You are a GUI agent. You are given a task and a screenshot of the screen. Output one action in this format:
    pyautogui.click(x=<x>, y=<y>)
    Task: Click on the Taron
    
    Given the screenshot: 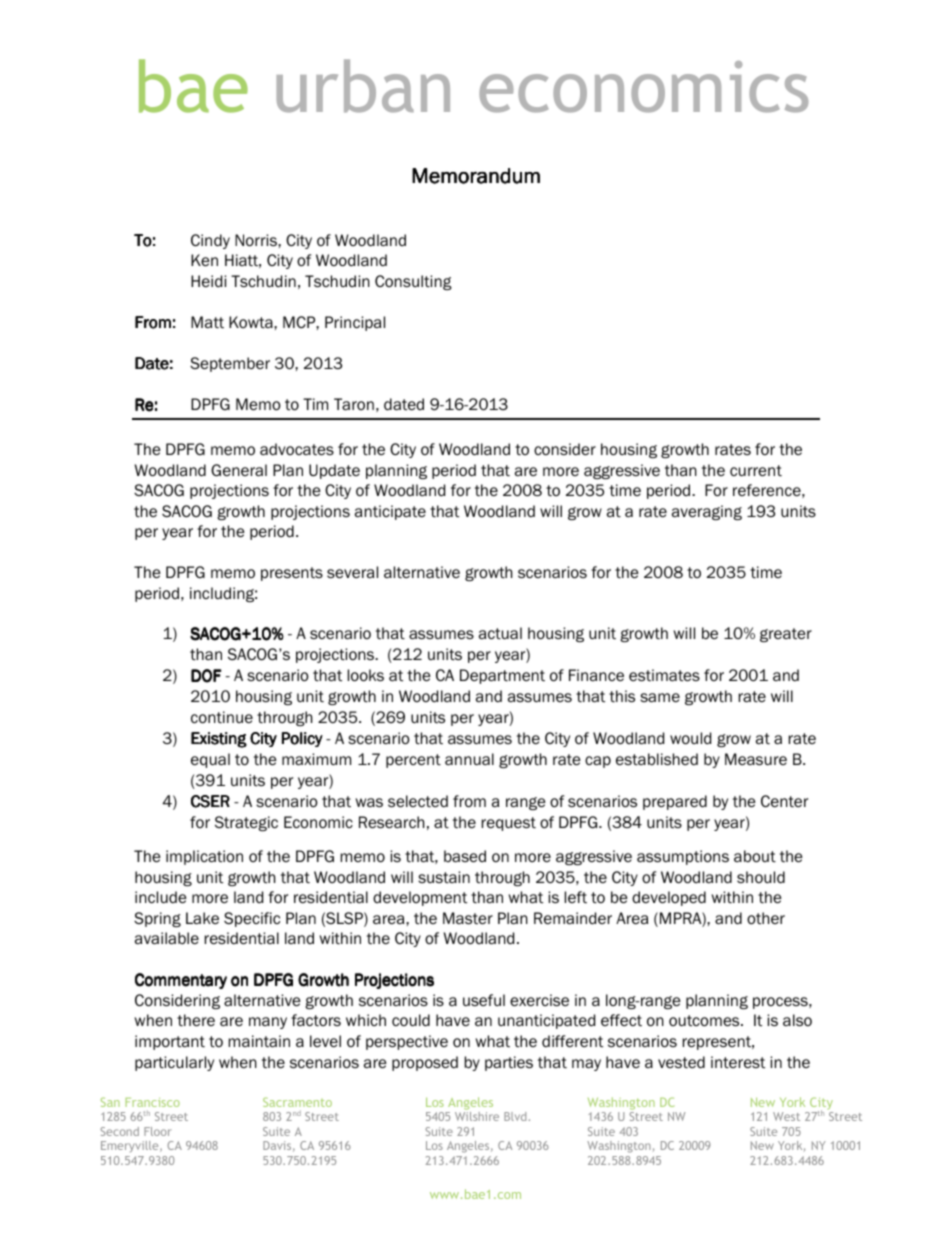 What is the action you would take?
    pyautogui.click(x=354, y=404)
